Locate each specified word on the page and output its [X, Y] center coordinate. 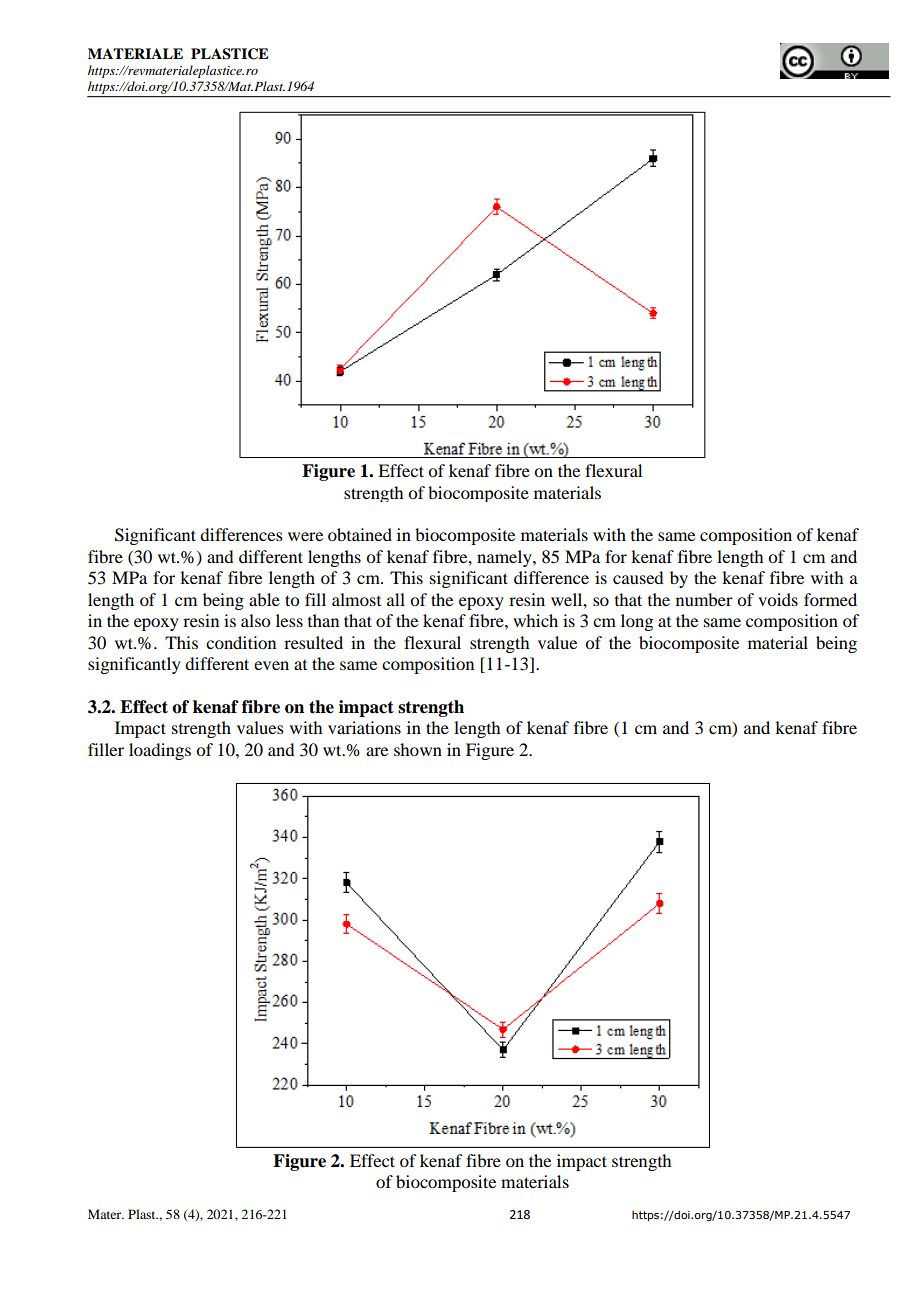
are [377, 751]
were [305, 536]
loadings [160, 751]
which [535, 620]
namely [505, 558]
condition [241, 642]
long [637, 622]
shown [418, 749]
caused [638, 577]
